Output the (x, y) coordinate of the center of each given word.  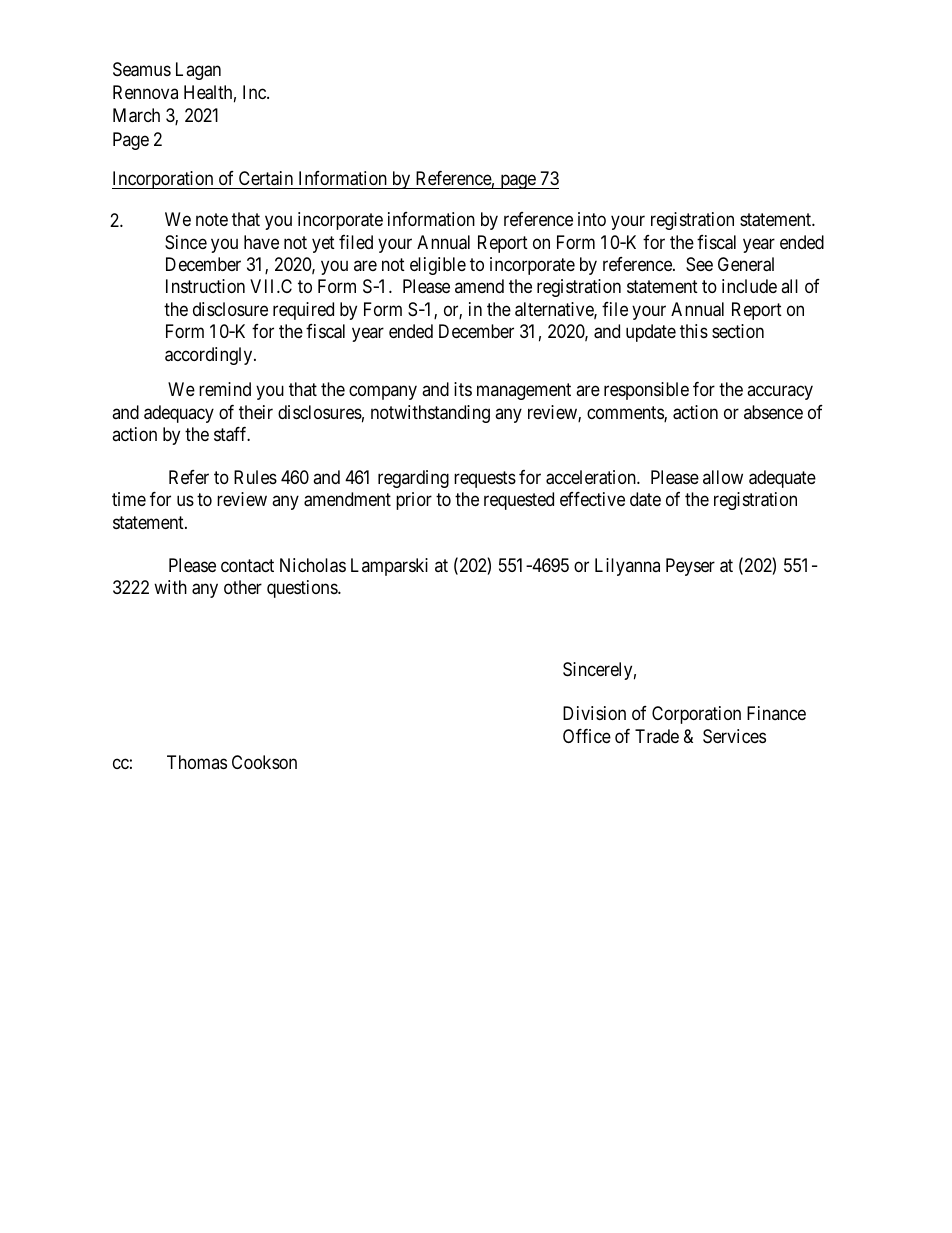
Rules (255, 477)
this (694, 331)
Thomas (197, 762)
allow (723, 477)
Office (587, 736)
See (699, 264)
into (592, 219)
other (243, 587)
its (463, 389)
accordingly (210, 356)
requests (485, 479)
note (212, 219)
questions (303, 589)
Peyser (690, 567)
